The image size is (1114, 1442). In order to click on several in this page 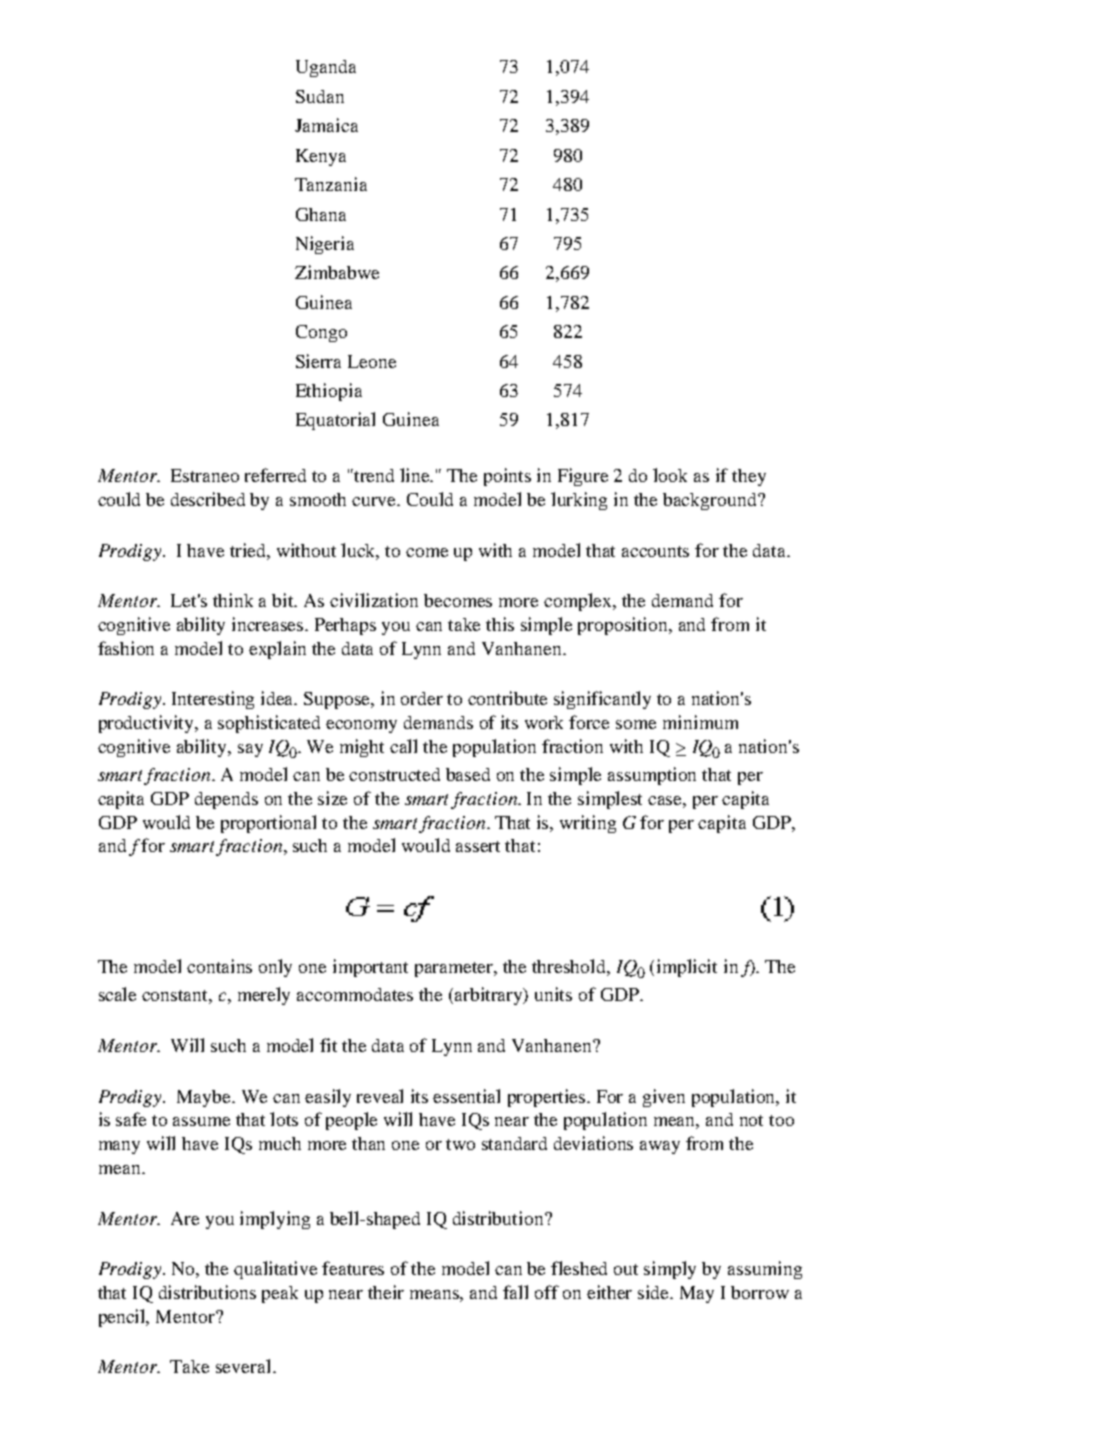, I will do `click(245, 1366)`.
